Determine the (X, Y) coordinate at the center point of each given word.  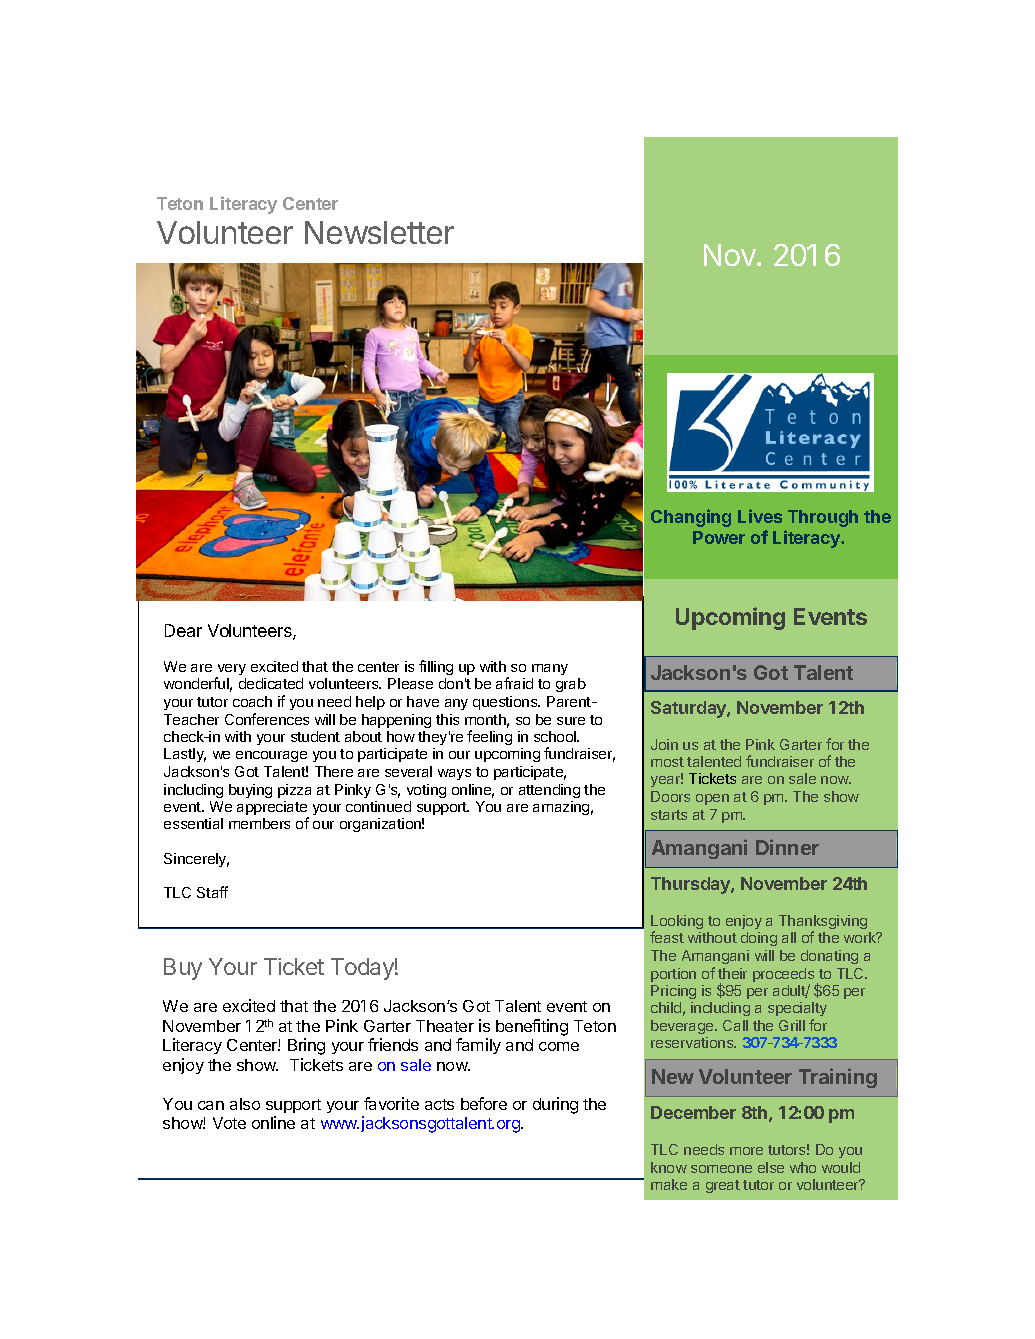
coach (252, 701)
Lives (760, 516)
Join (664, 744)
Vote (229, 1123)
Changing (691, 518)
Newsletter (379, 232)
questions (506, 703)
